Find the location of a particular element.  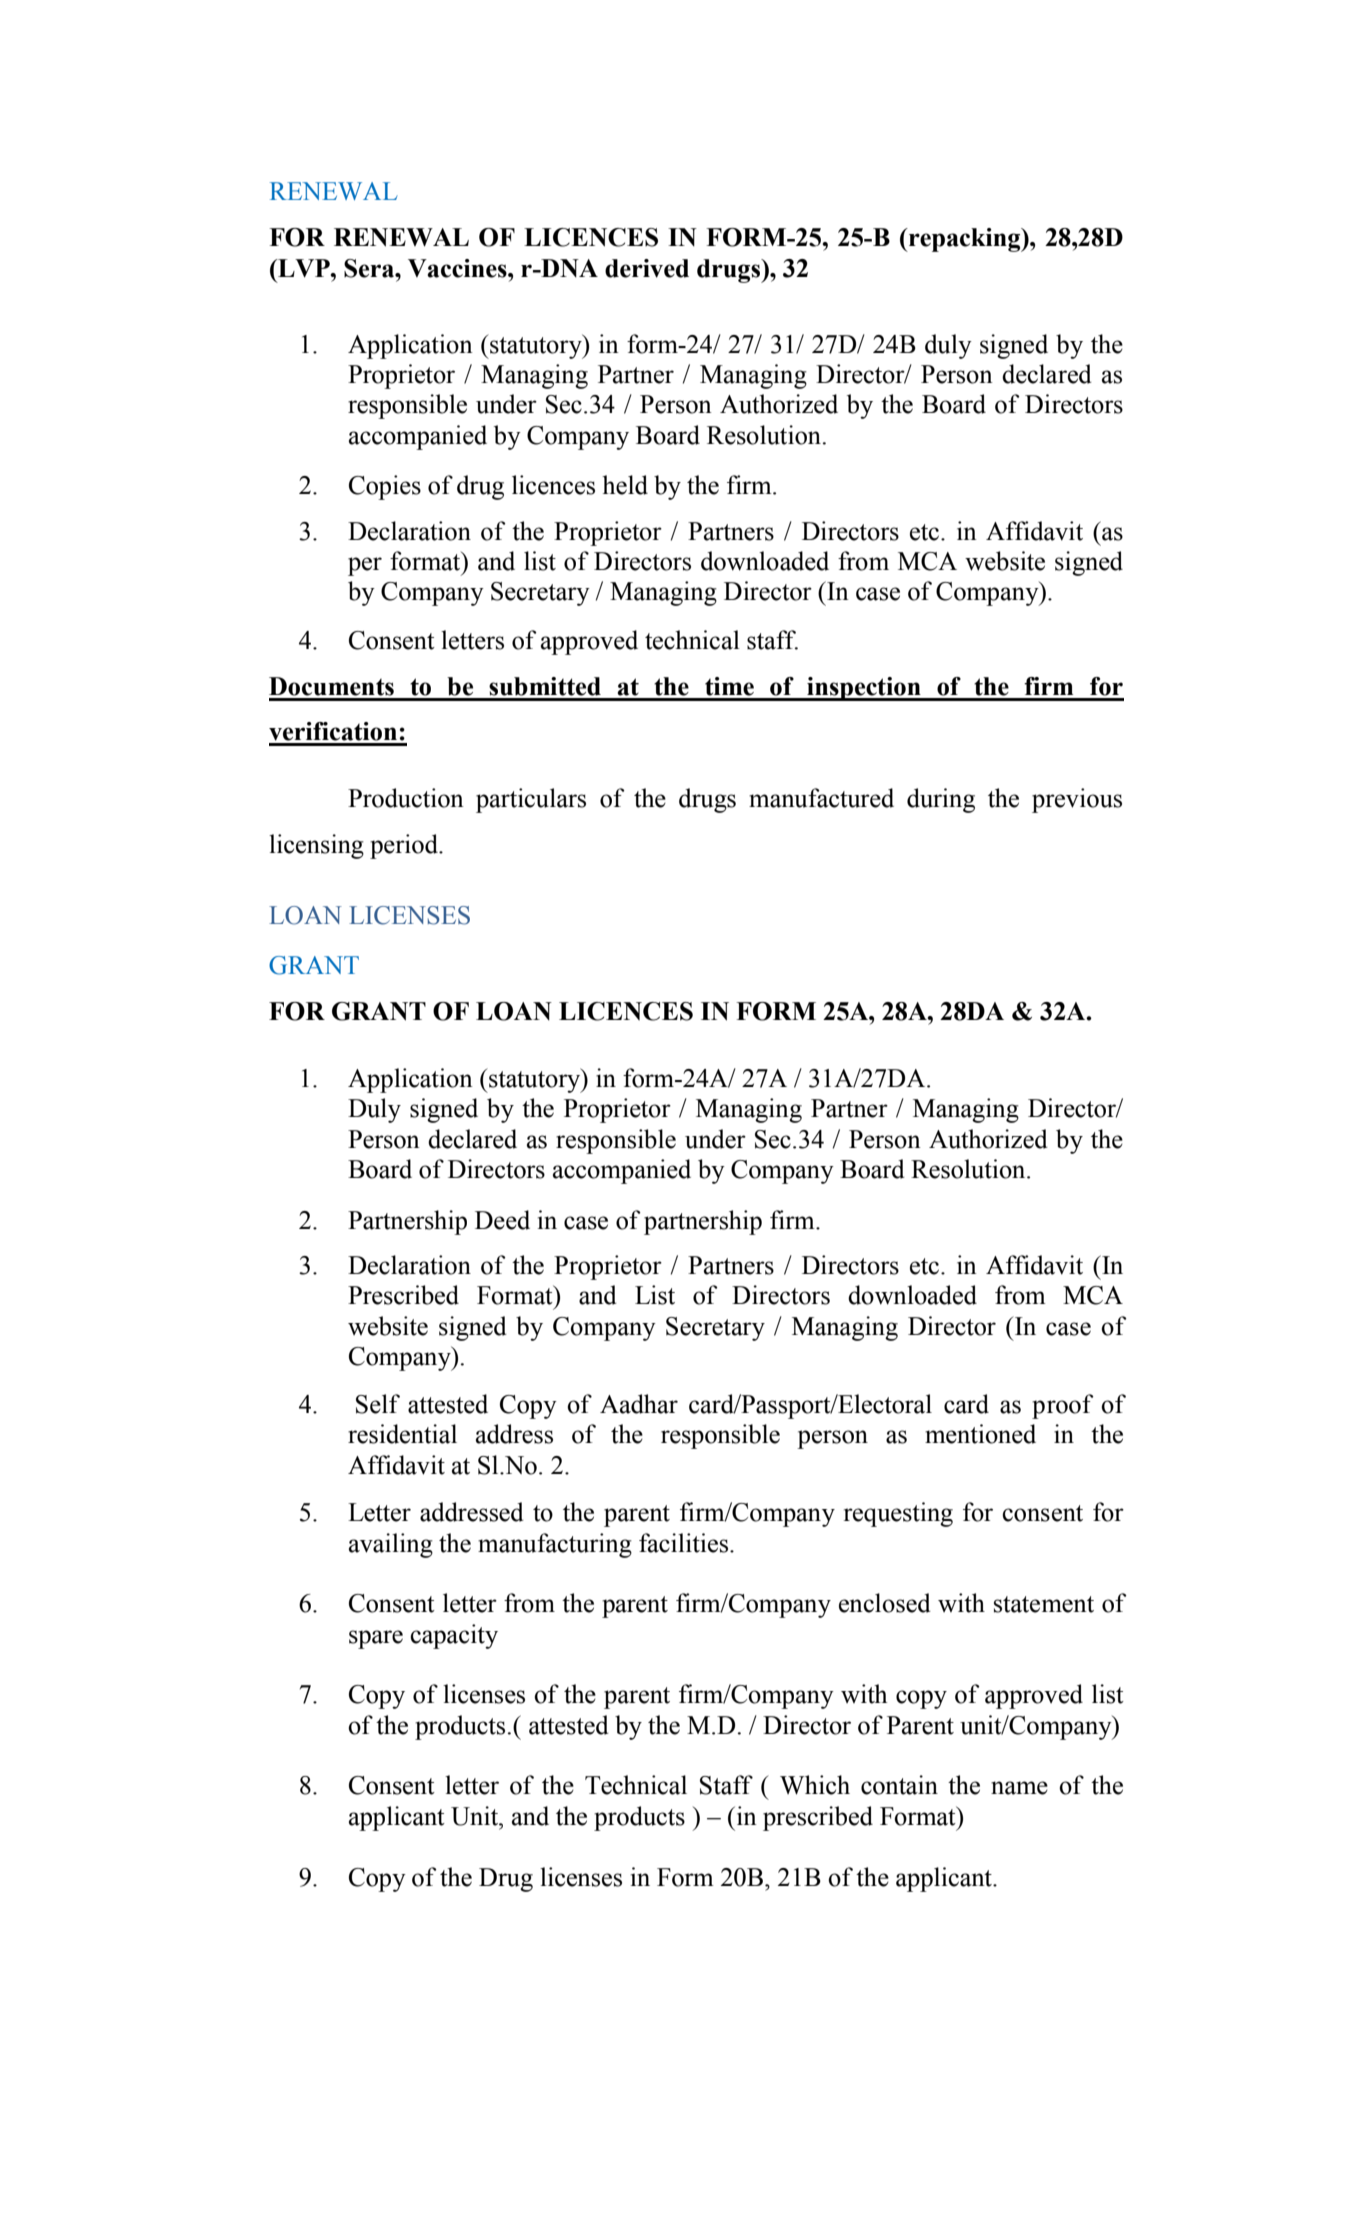

during is located at coordinates (941, 800).
